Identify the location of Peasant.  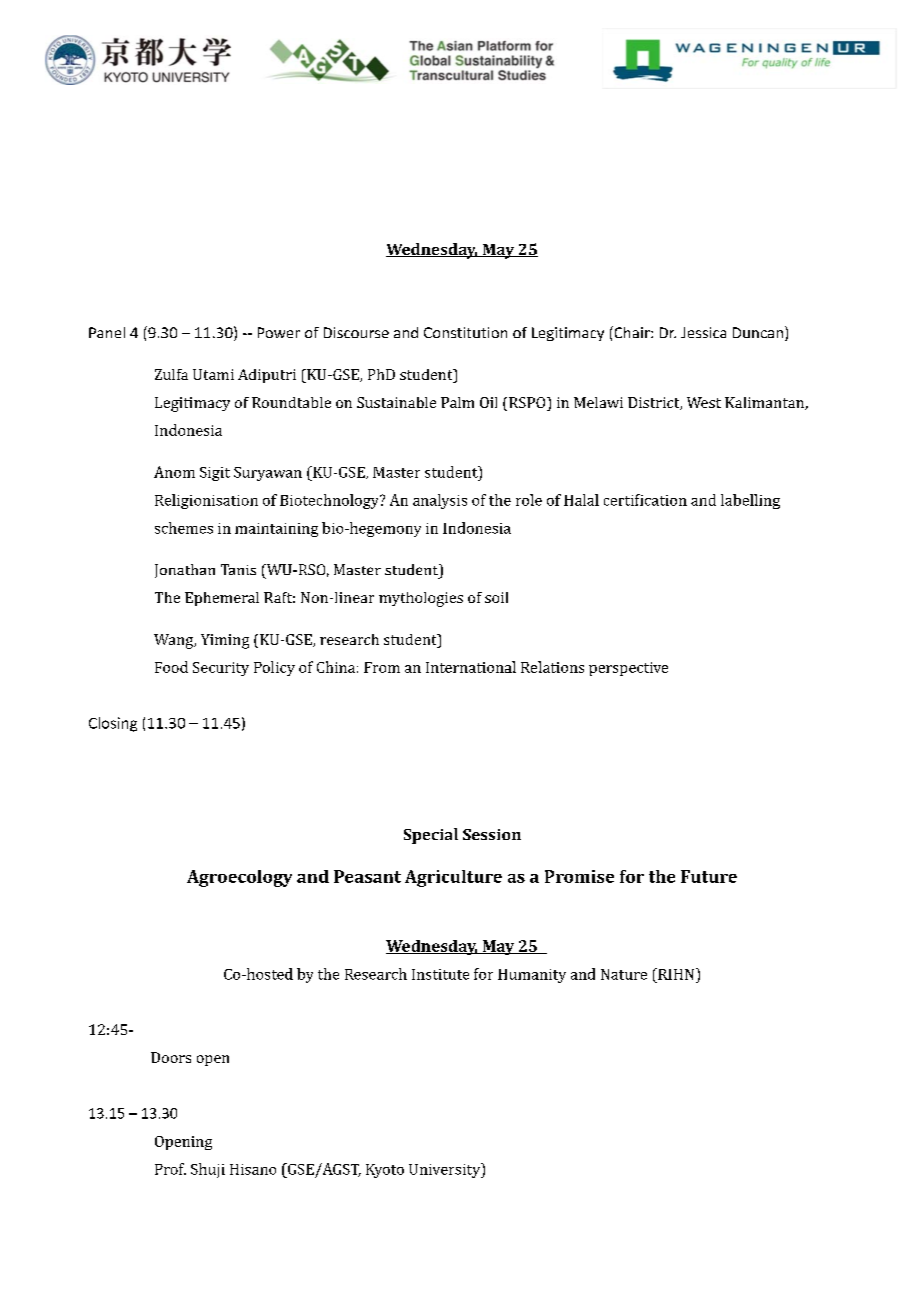
(367, 876).
